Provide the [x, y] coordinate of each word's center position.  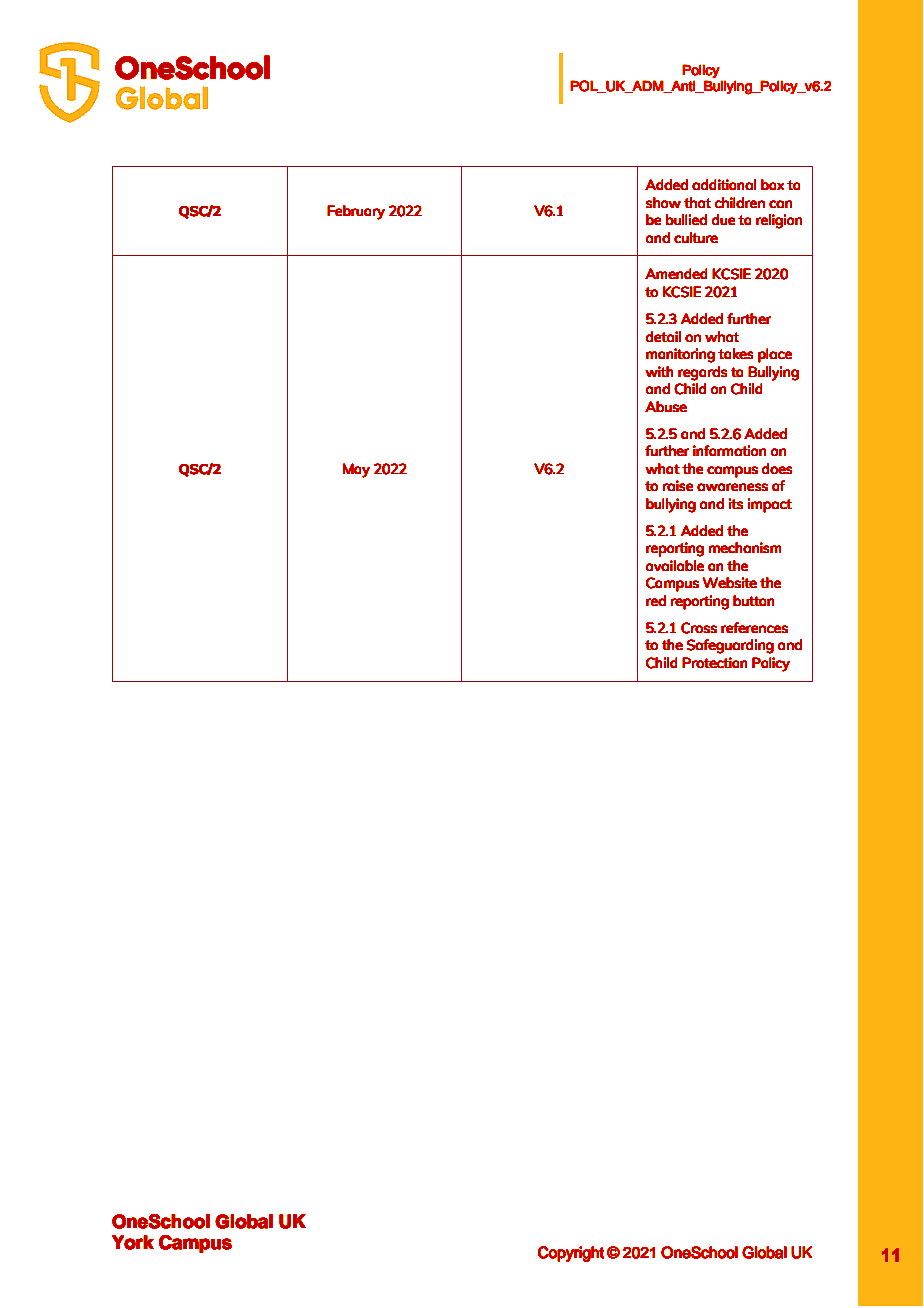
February [356, 212]
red [656, 600]
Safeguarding [730, 646]
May [356, 470]
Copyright [571, 1254]
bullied [686, 219]
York [133, 1242]
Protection [714, 662]
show [663, 202]
